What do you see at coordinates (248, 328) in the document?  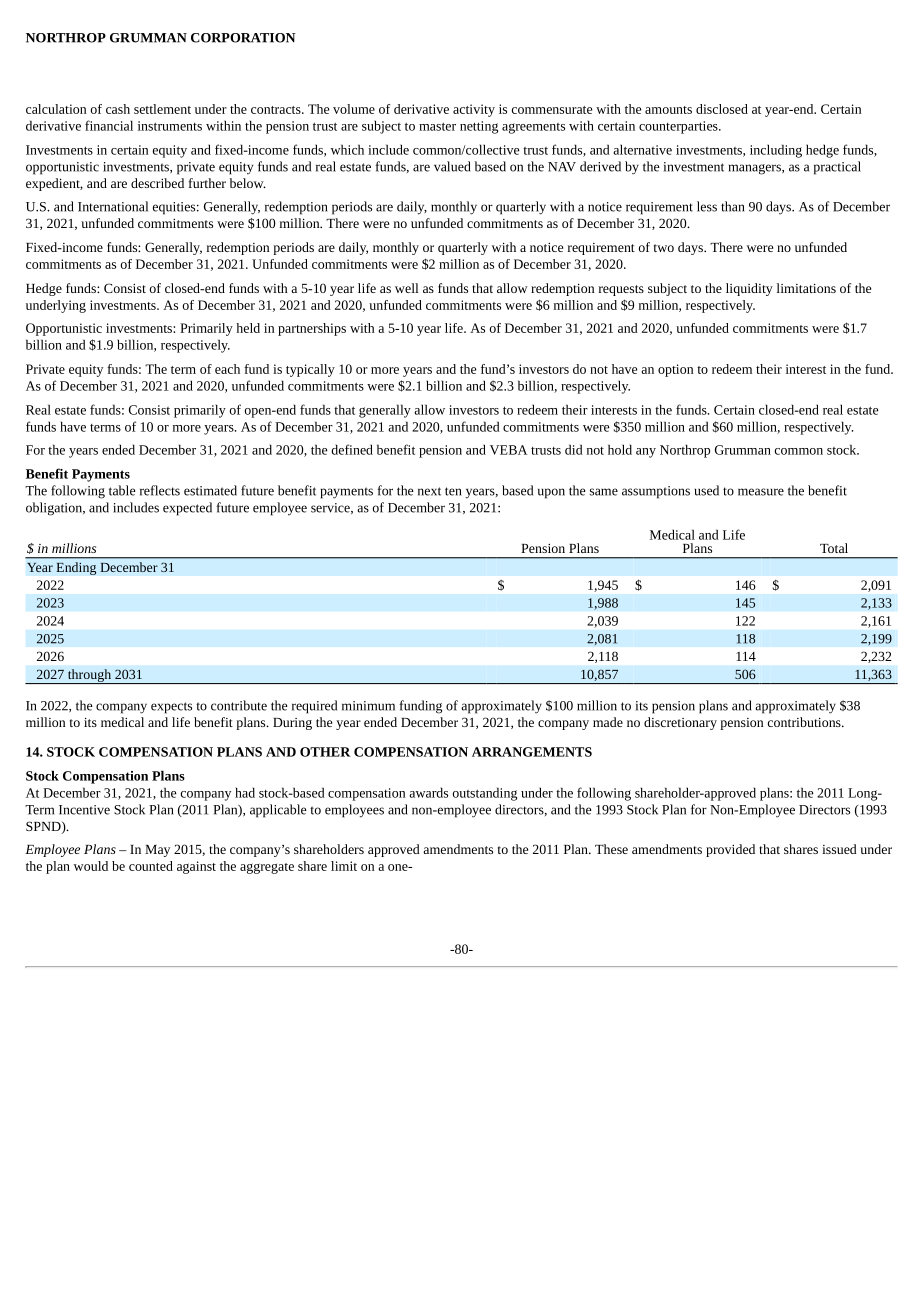 I see `held` at bounding box center [248, 328].
